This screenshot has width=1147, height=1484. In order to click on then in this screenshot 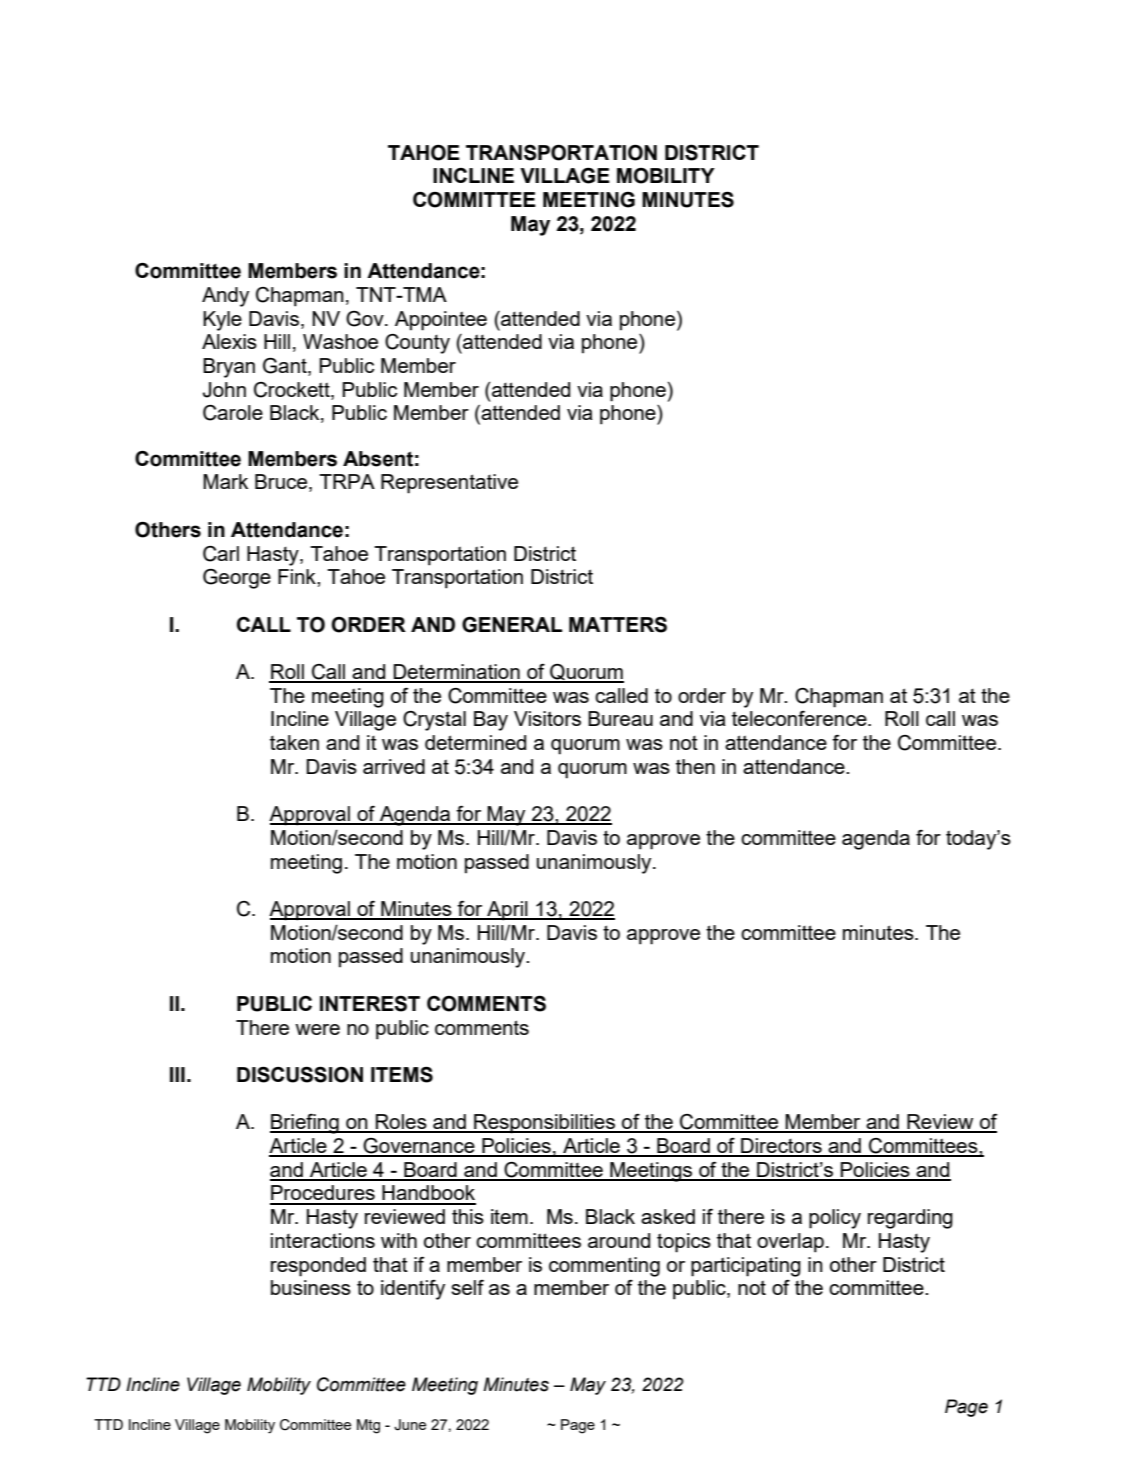, I will do `click(695, 766)`.
